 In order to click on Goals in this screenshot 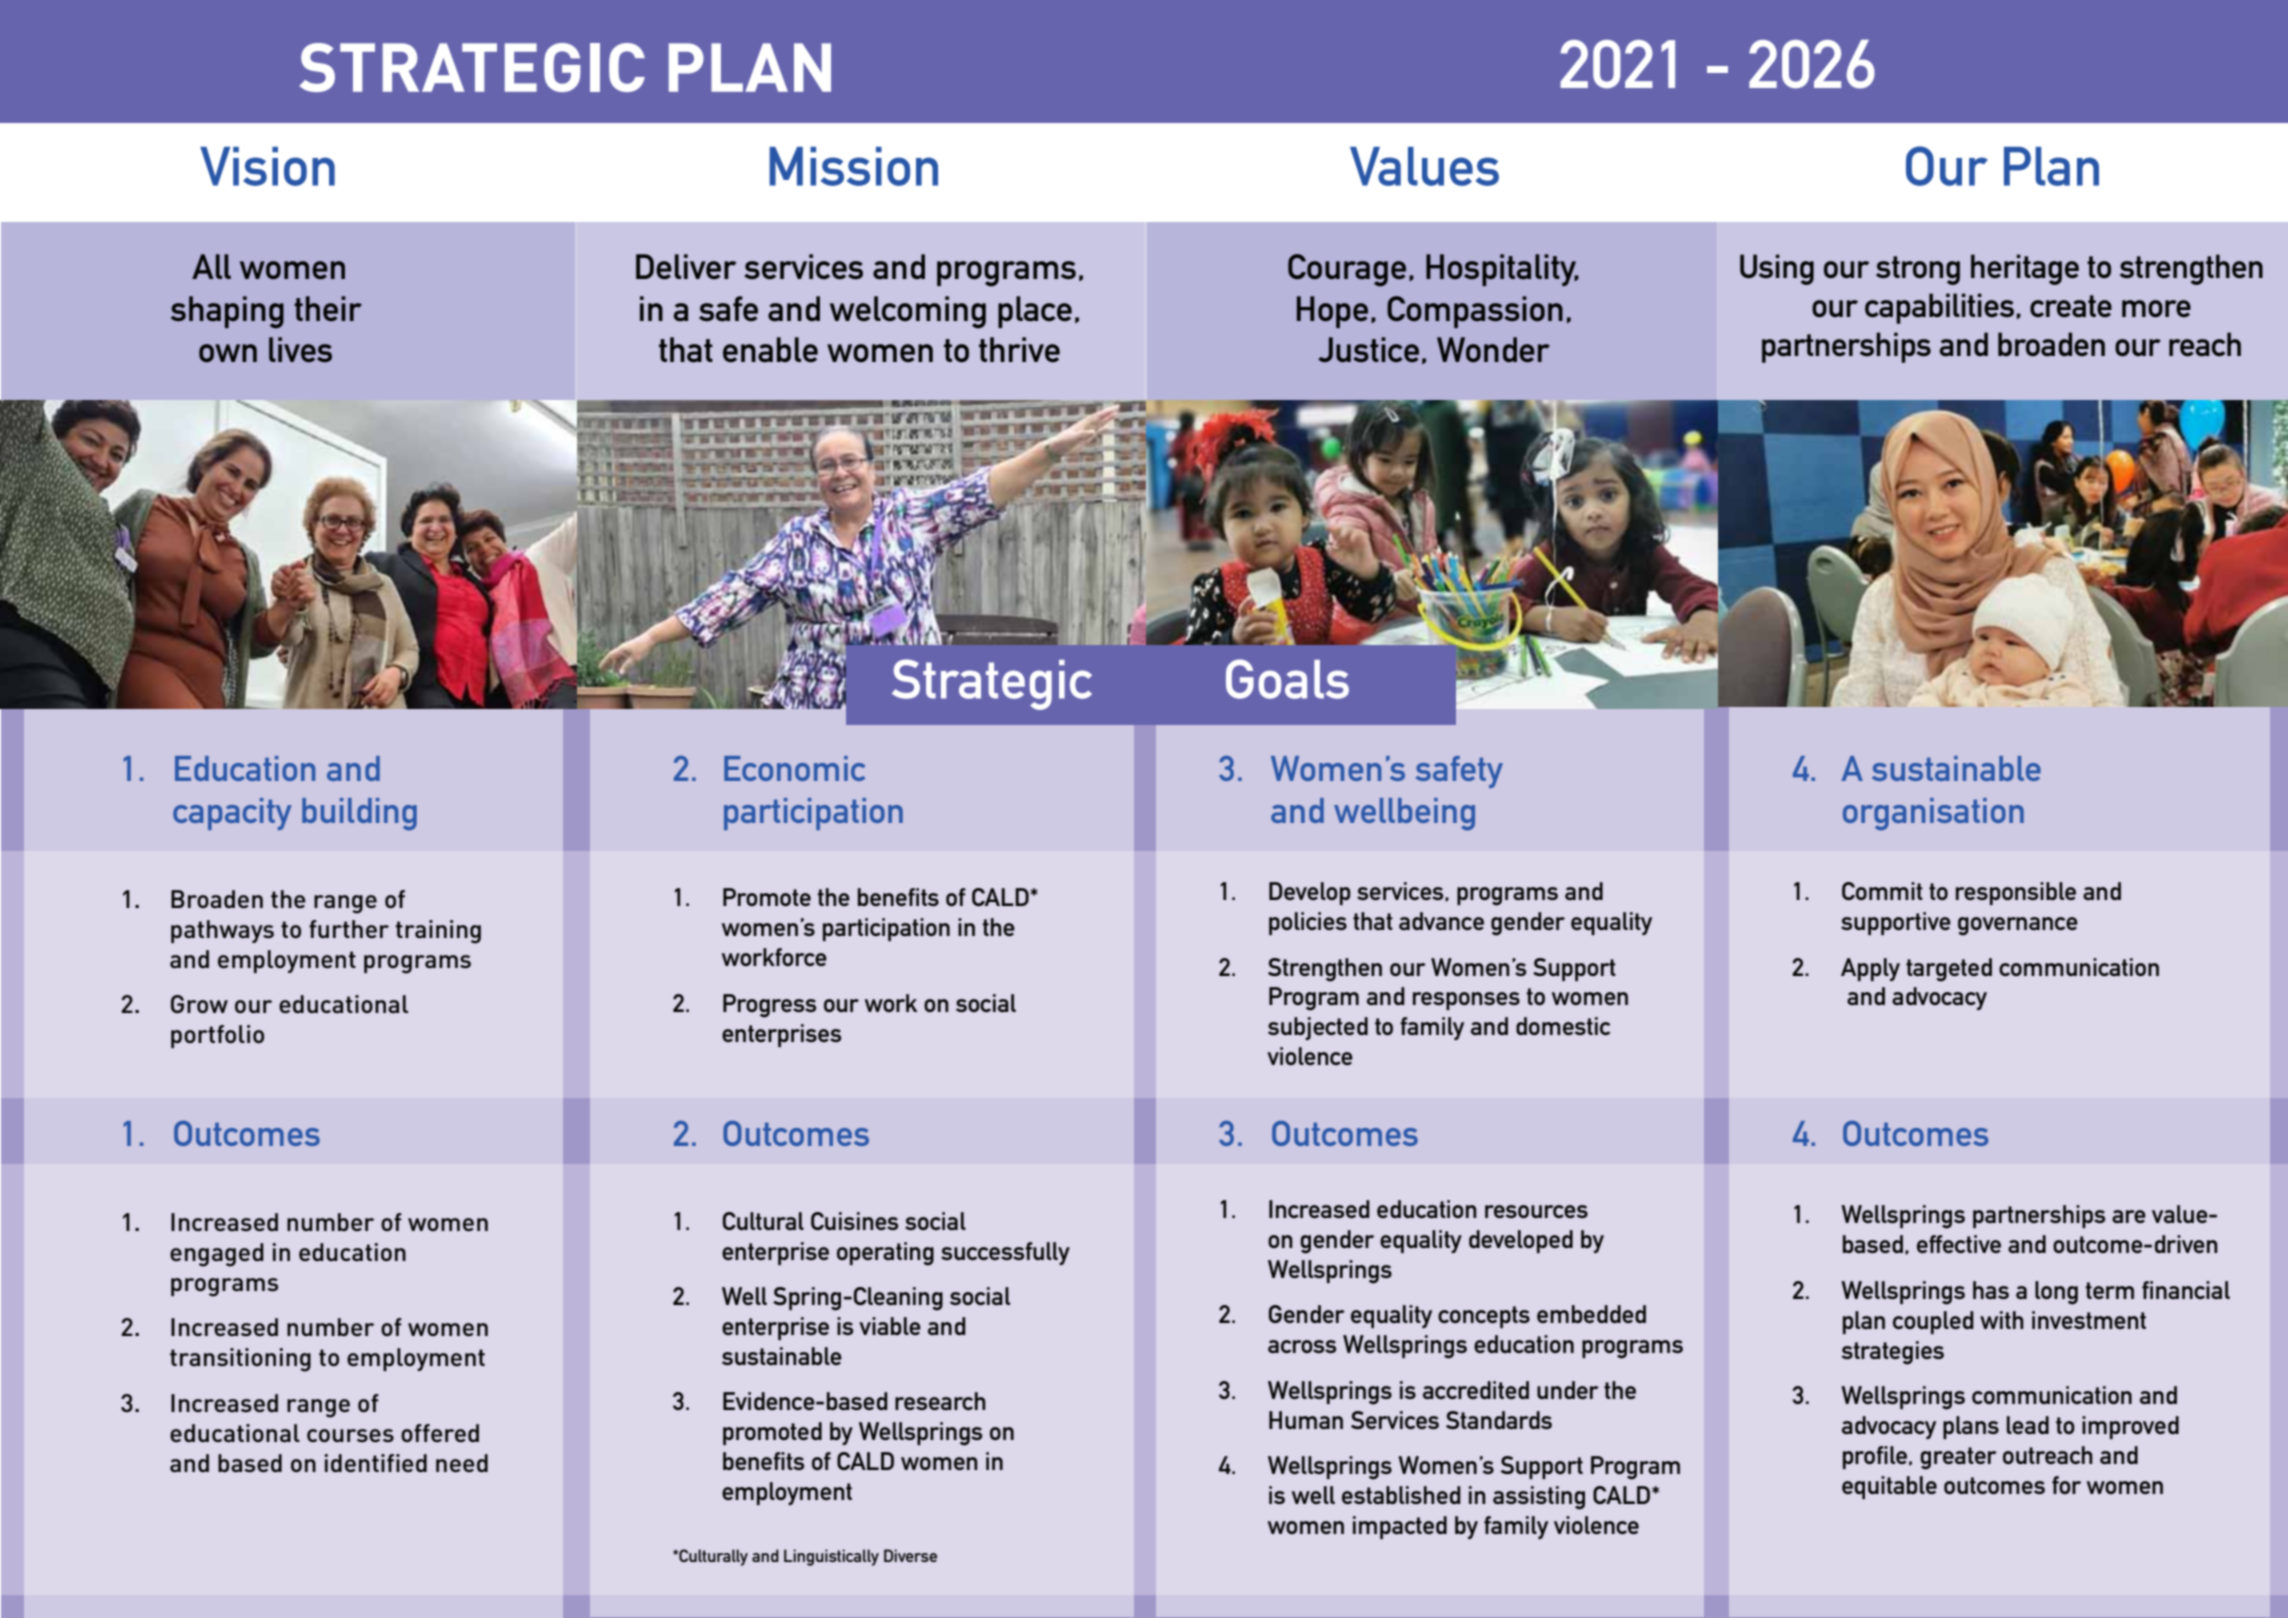, I will do `click(1287, 679)`.
